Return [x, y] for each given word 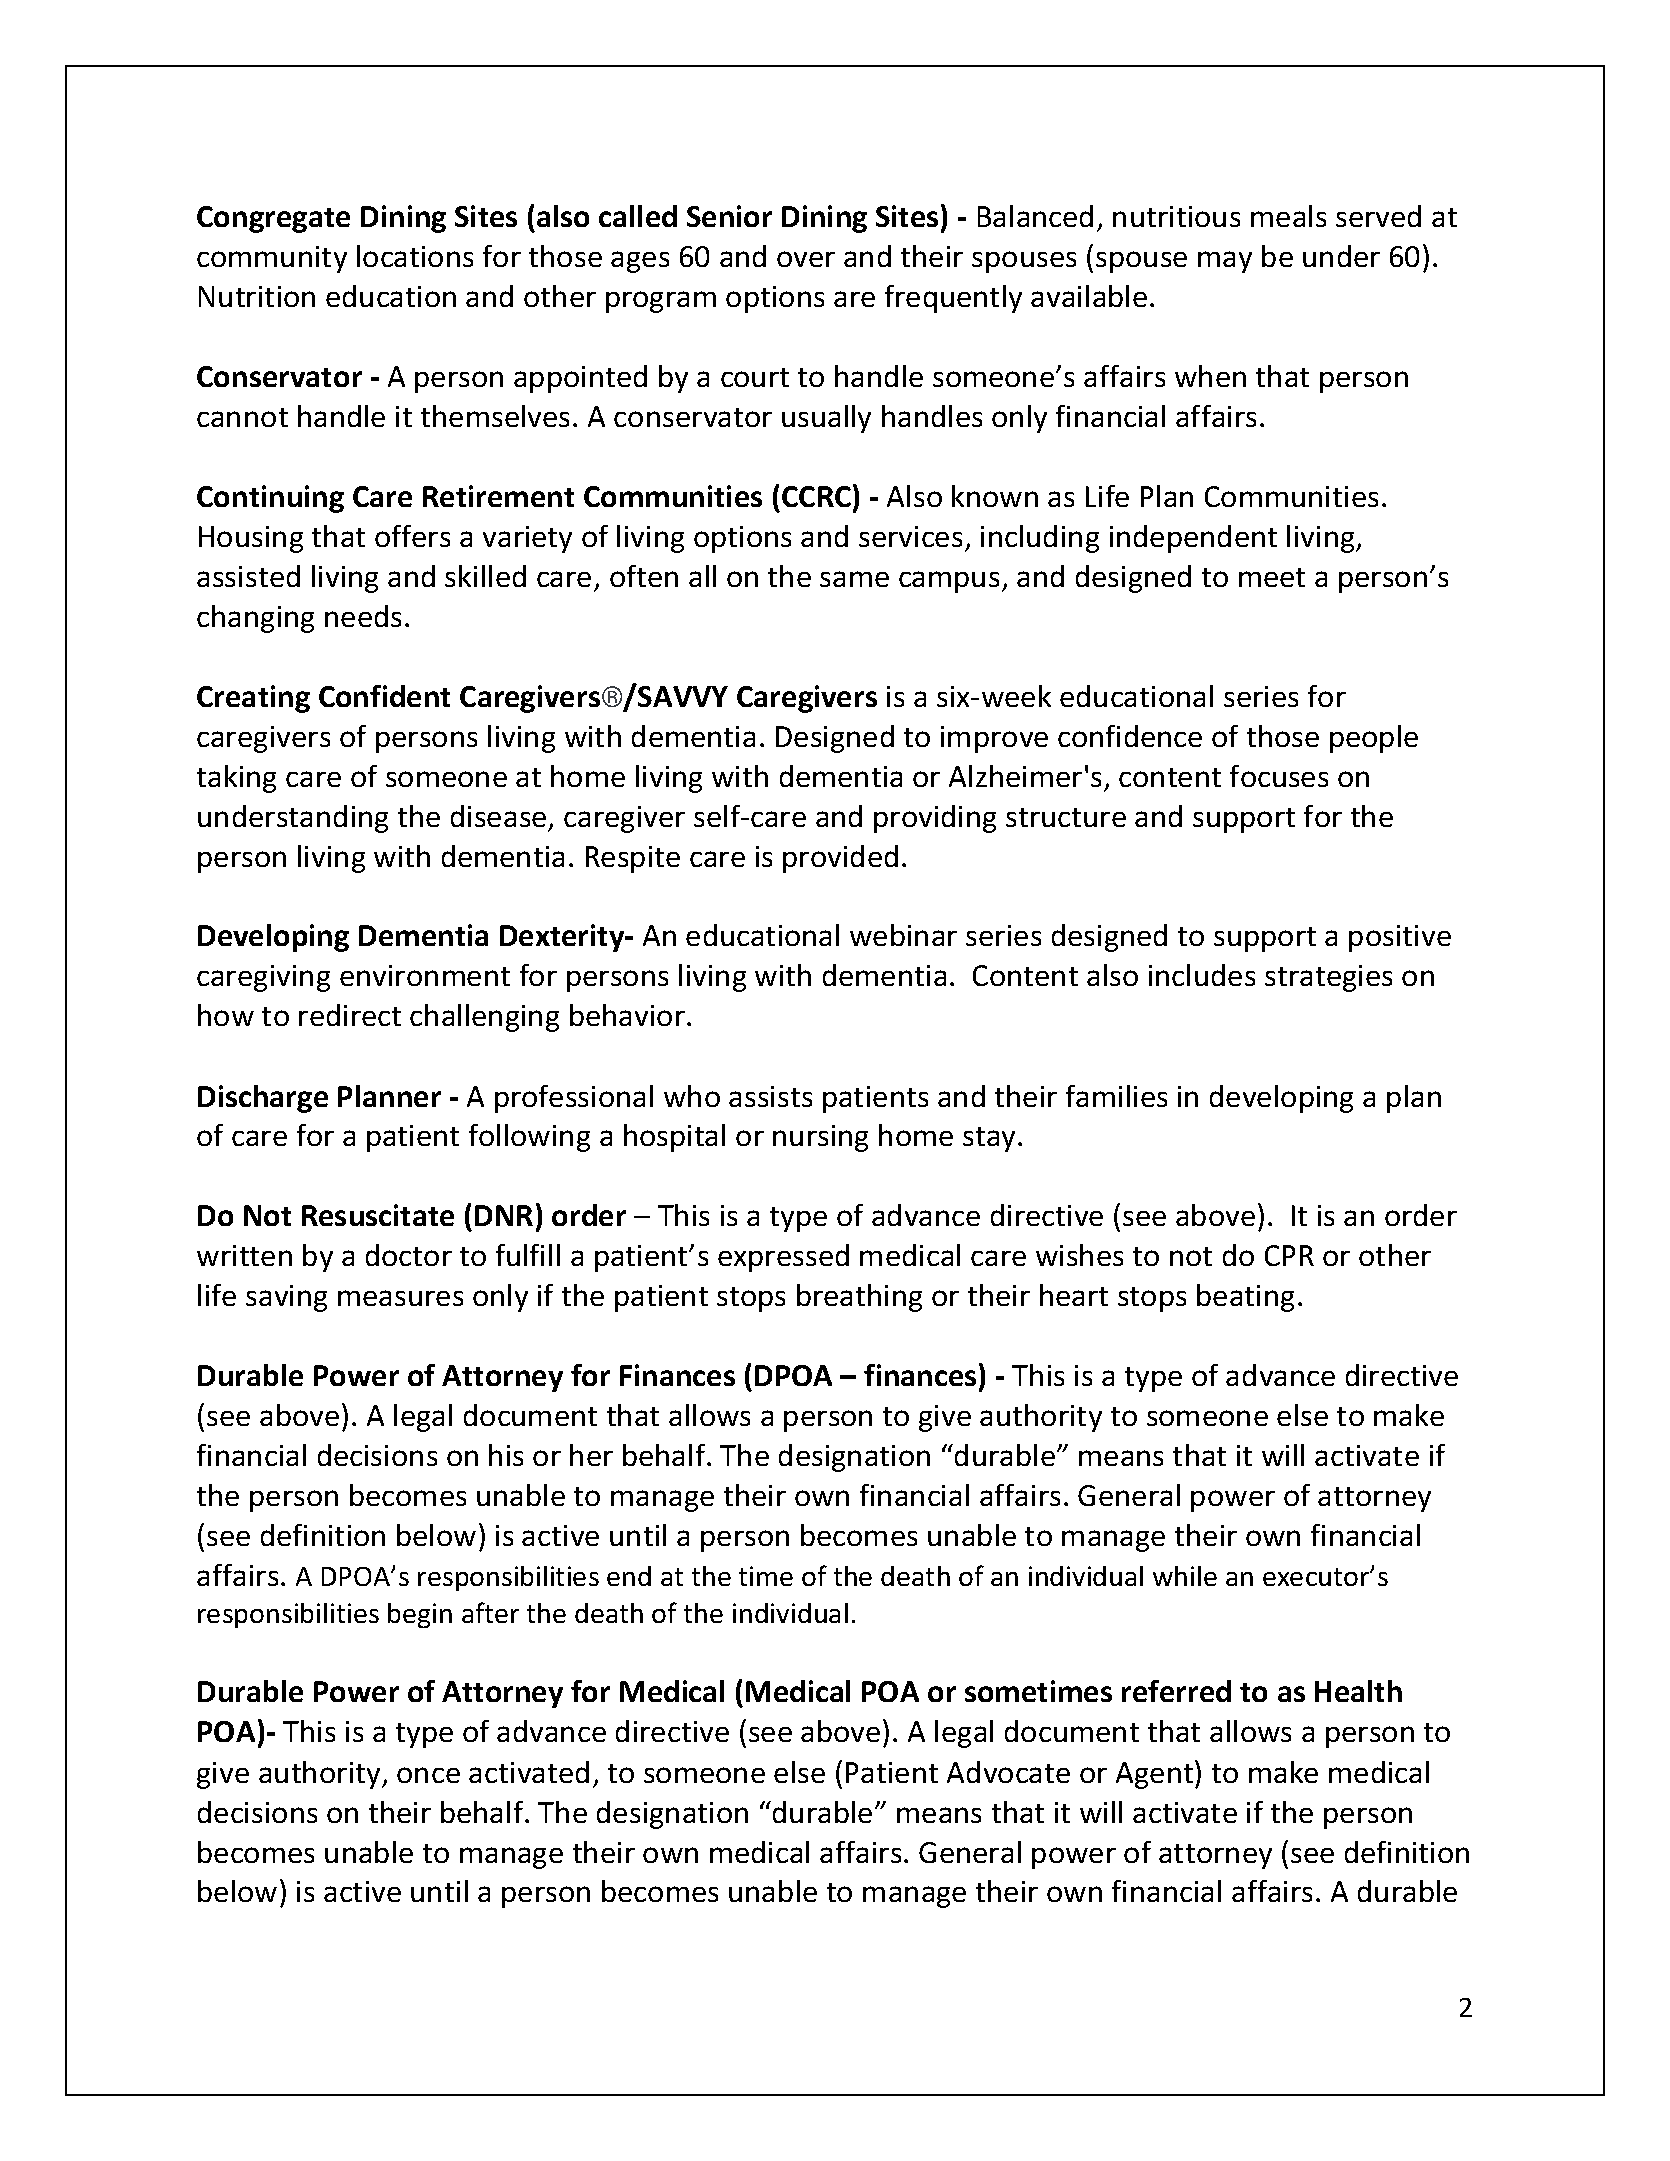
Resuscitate [378, 1215]
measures [400, 1298]
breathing [859, 1298]
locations [415, 256]
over [806, 259]
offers [412, 536]
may [1225, 262]
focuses [1279, 776]
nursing [820, 1138]
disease [498, 816]
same [854, 579]
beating [1245, 1298]
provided [840, 859]
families [1116, 1096]
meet [1272, 577]
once [428, 1775]
